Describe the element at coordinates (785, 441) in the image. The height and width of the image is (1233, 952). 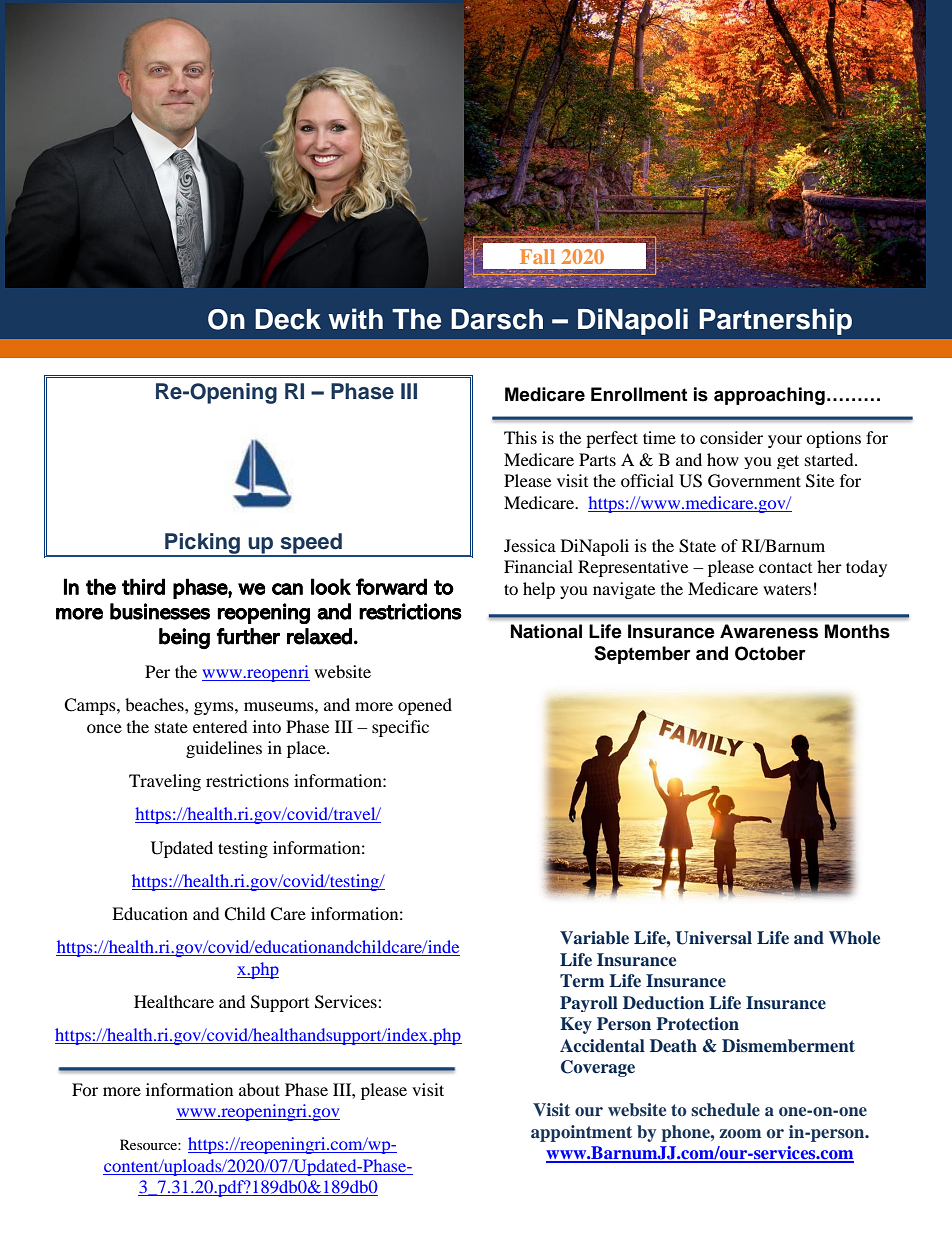
I see `your` at that location.
